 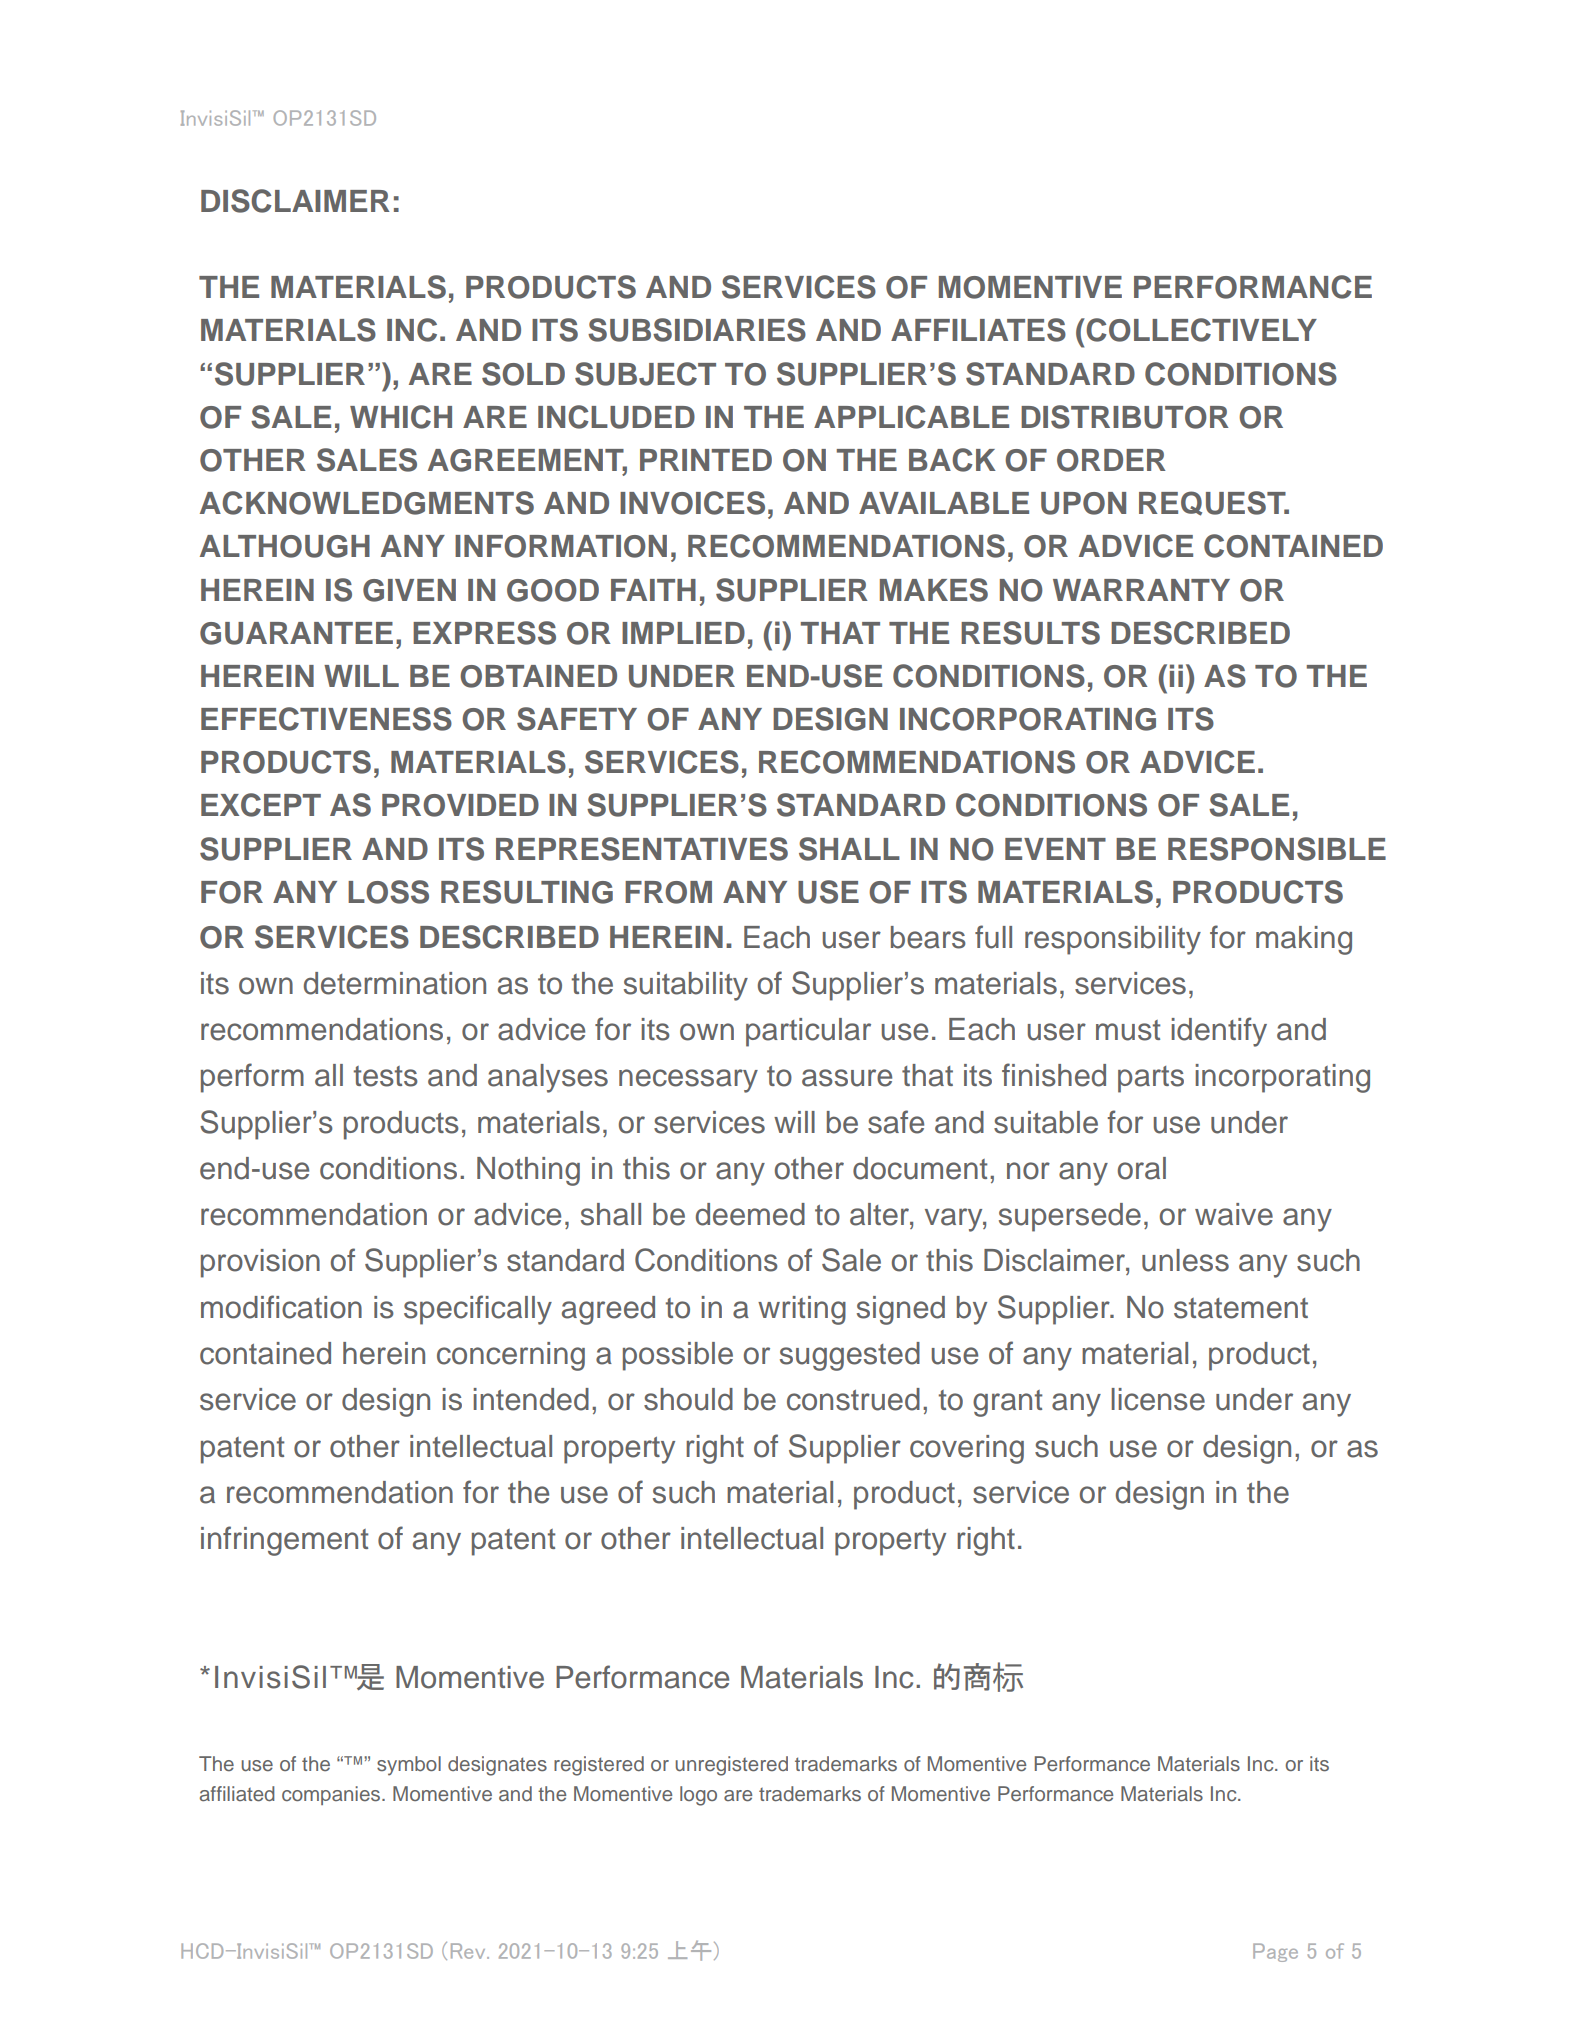 What do you see at coordinates (1185, 1260) in the document?
I see `unless` at bounding box center [1185, 1260].
